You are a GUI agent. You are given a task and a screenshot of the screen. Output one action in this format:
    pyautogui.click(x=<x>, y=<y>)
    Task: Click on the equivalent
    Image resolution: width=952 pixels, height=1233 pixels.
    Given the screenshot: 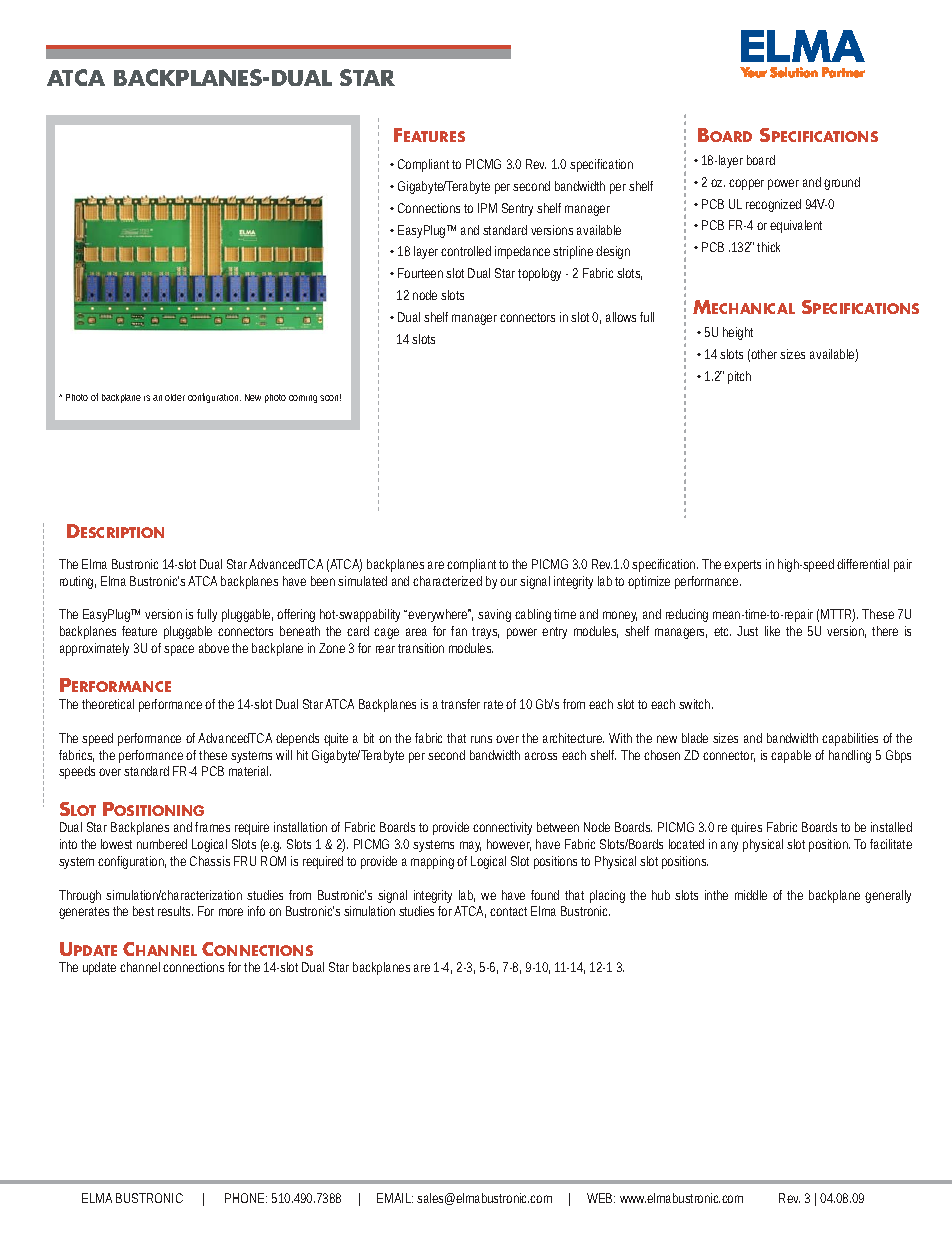 What is the action you would take?
    pyautogui.click(x=796, y=226)
